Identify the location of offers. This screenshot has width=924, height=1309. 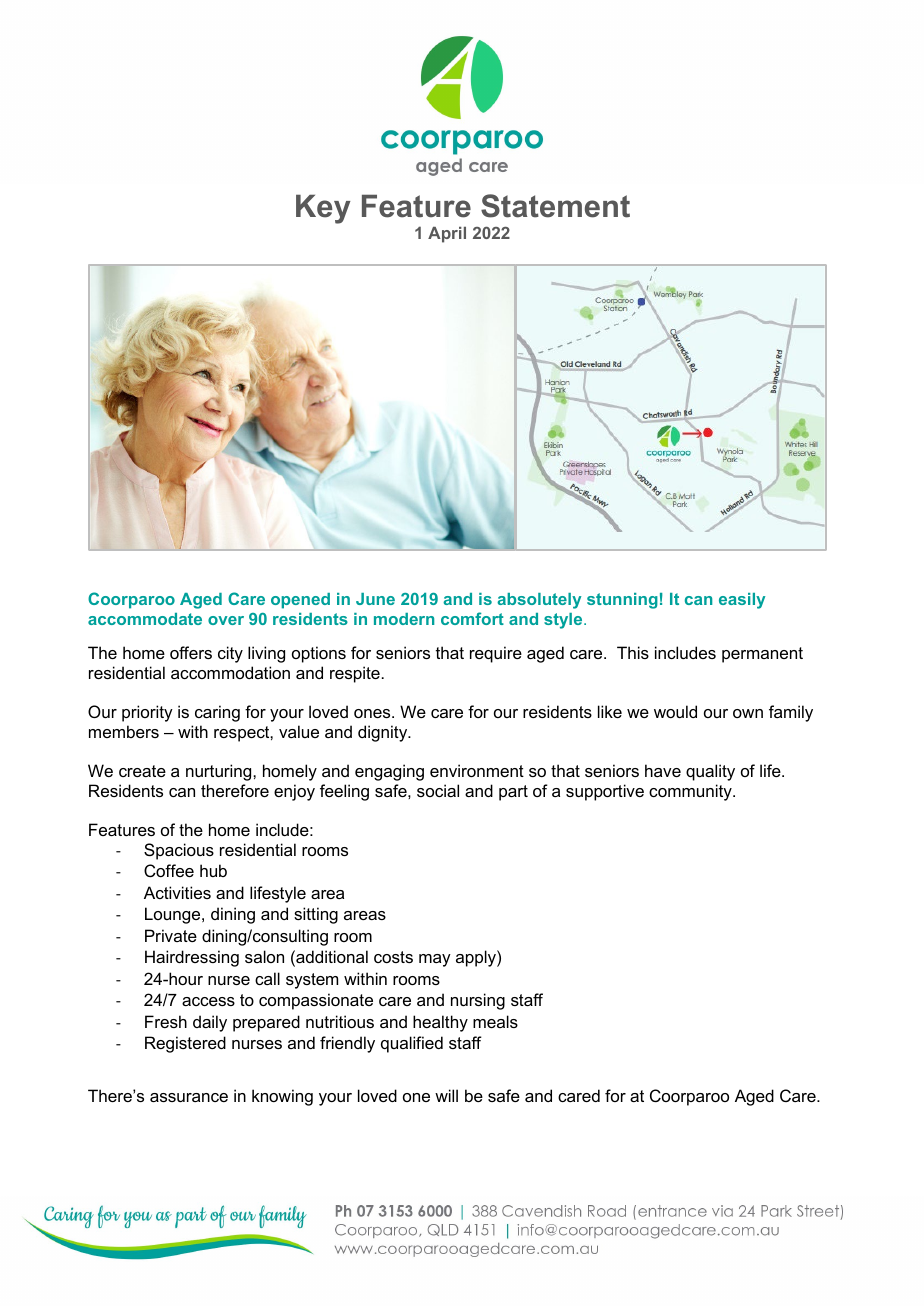
(191, 652).
